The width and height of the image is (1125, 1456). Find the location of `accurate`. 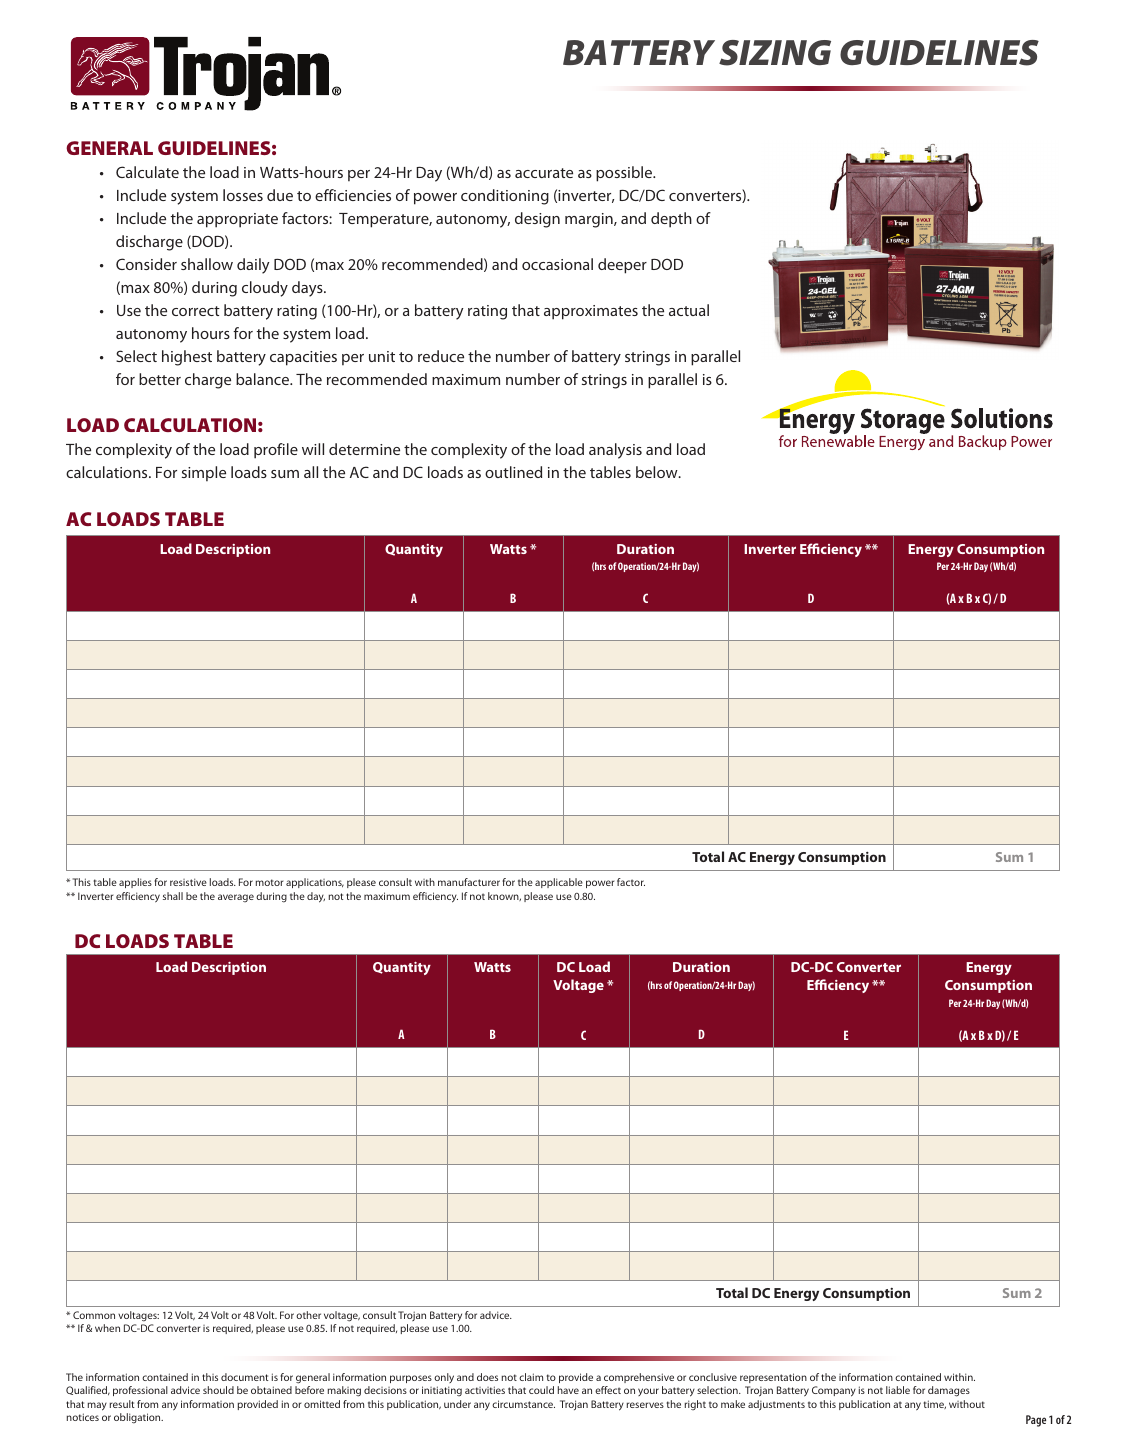

accurate is located at coordinates (544, 173).
